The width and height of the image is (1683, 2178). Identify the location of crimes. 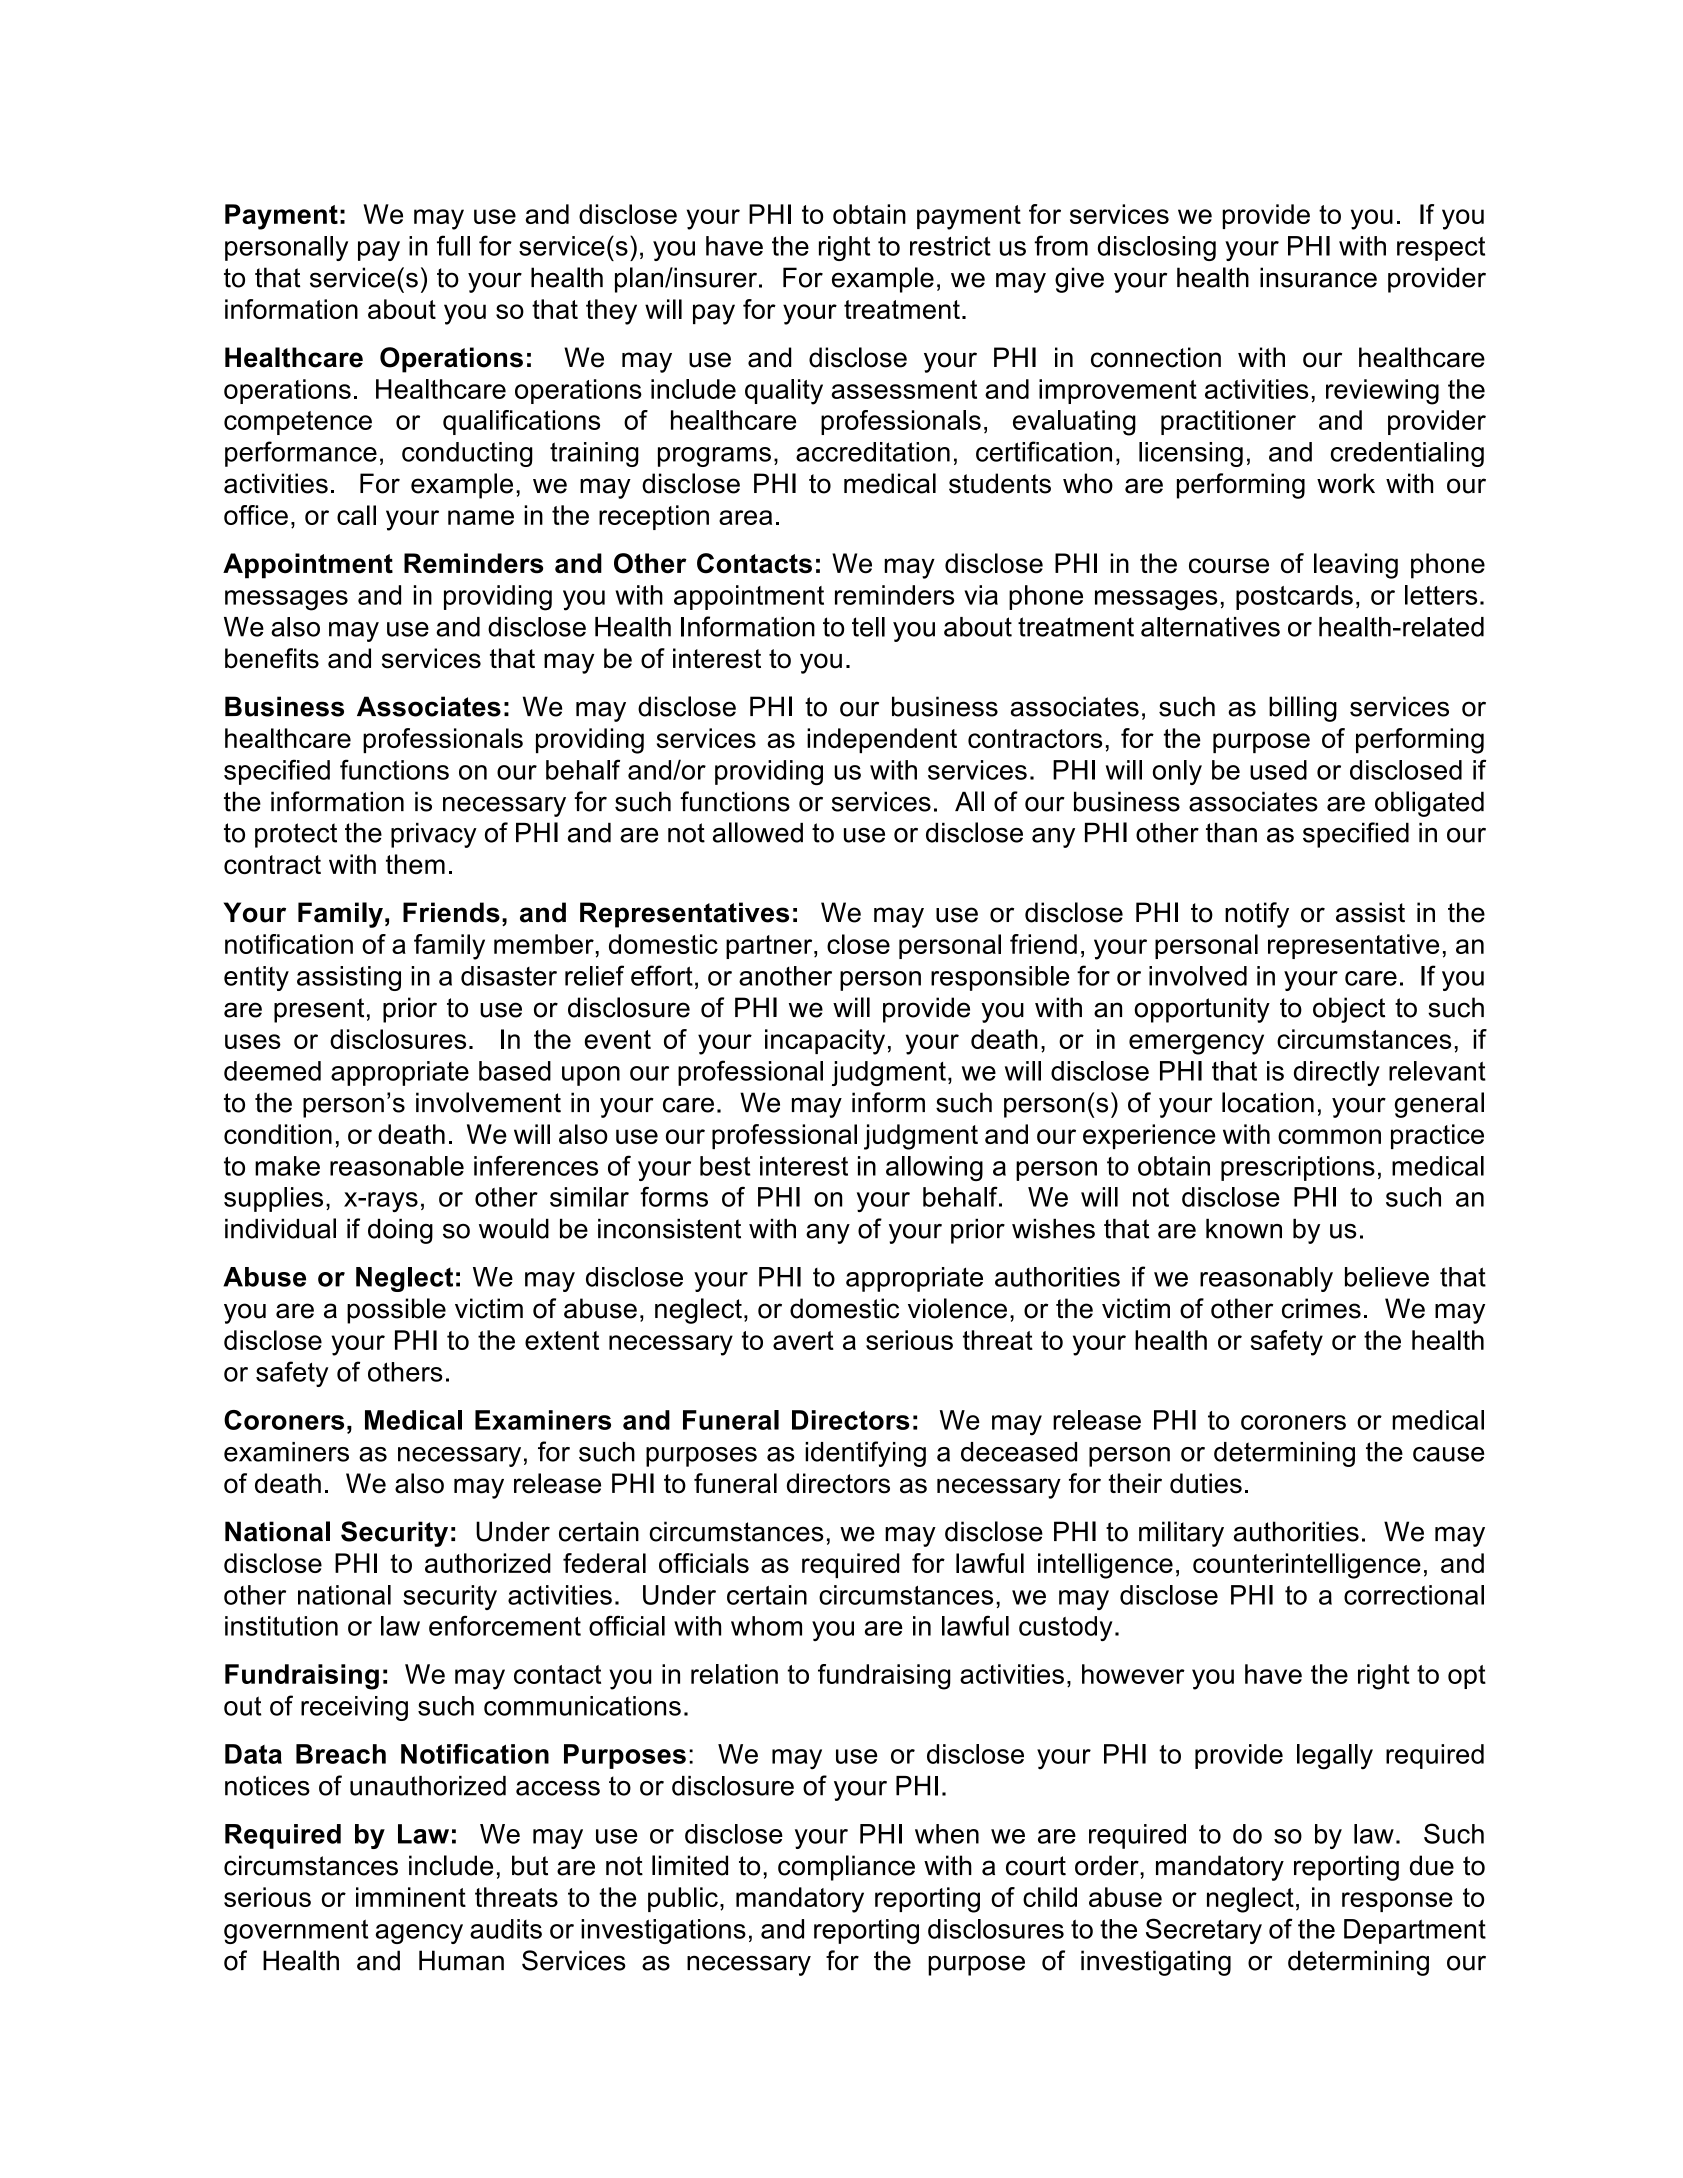
(1321, 1308).
